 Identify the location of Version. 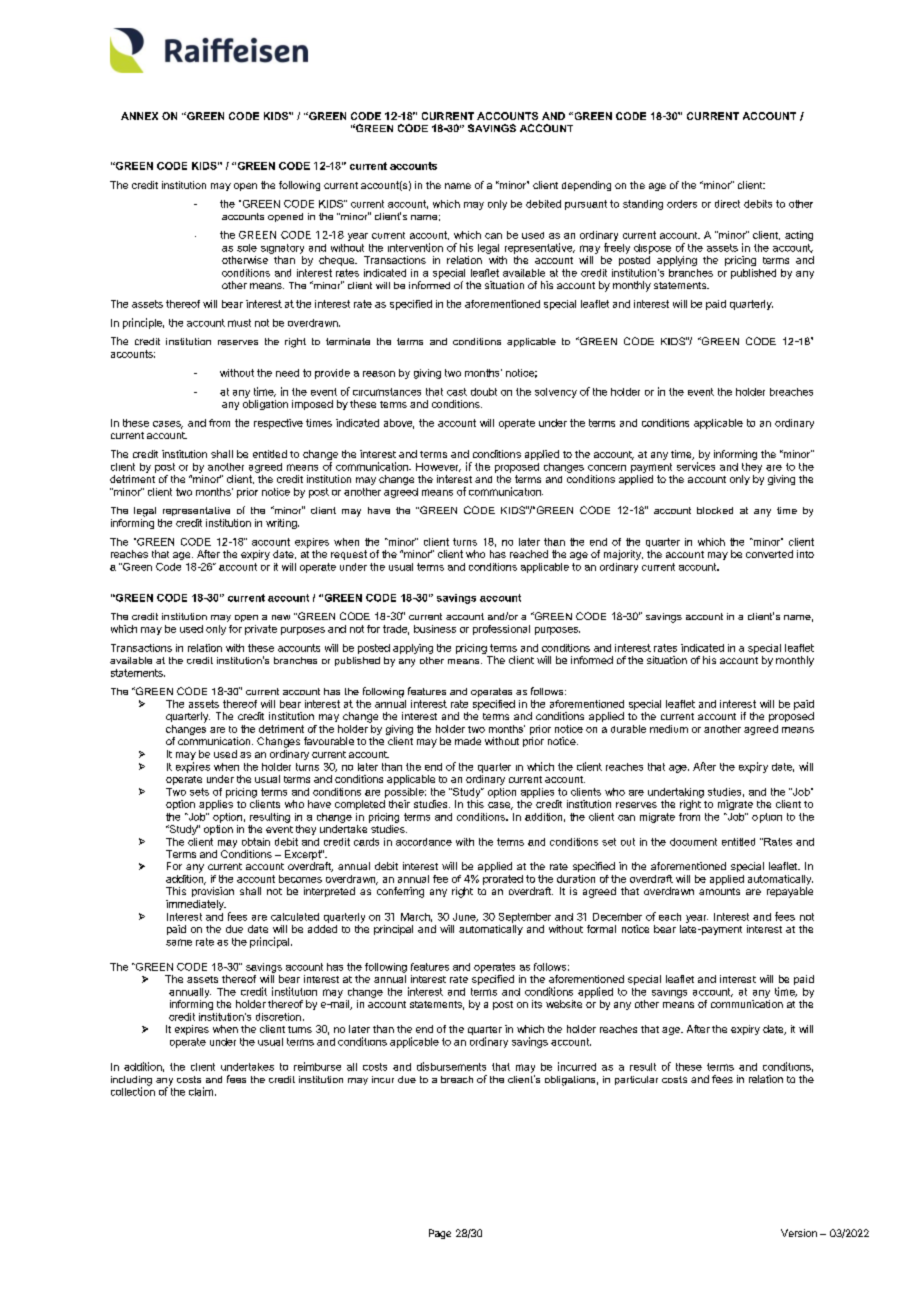
(799, 1233).
